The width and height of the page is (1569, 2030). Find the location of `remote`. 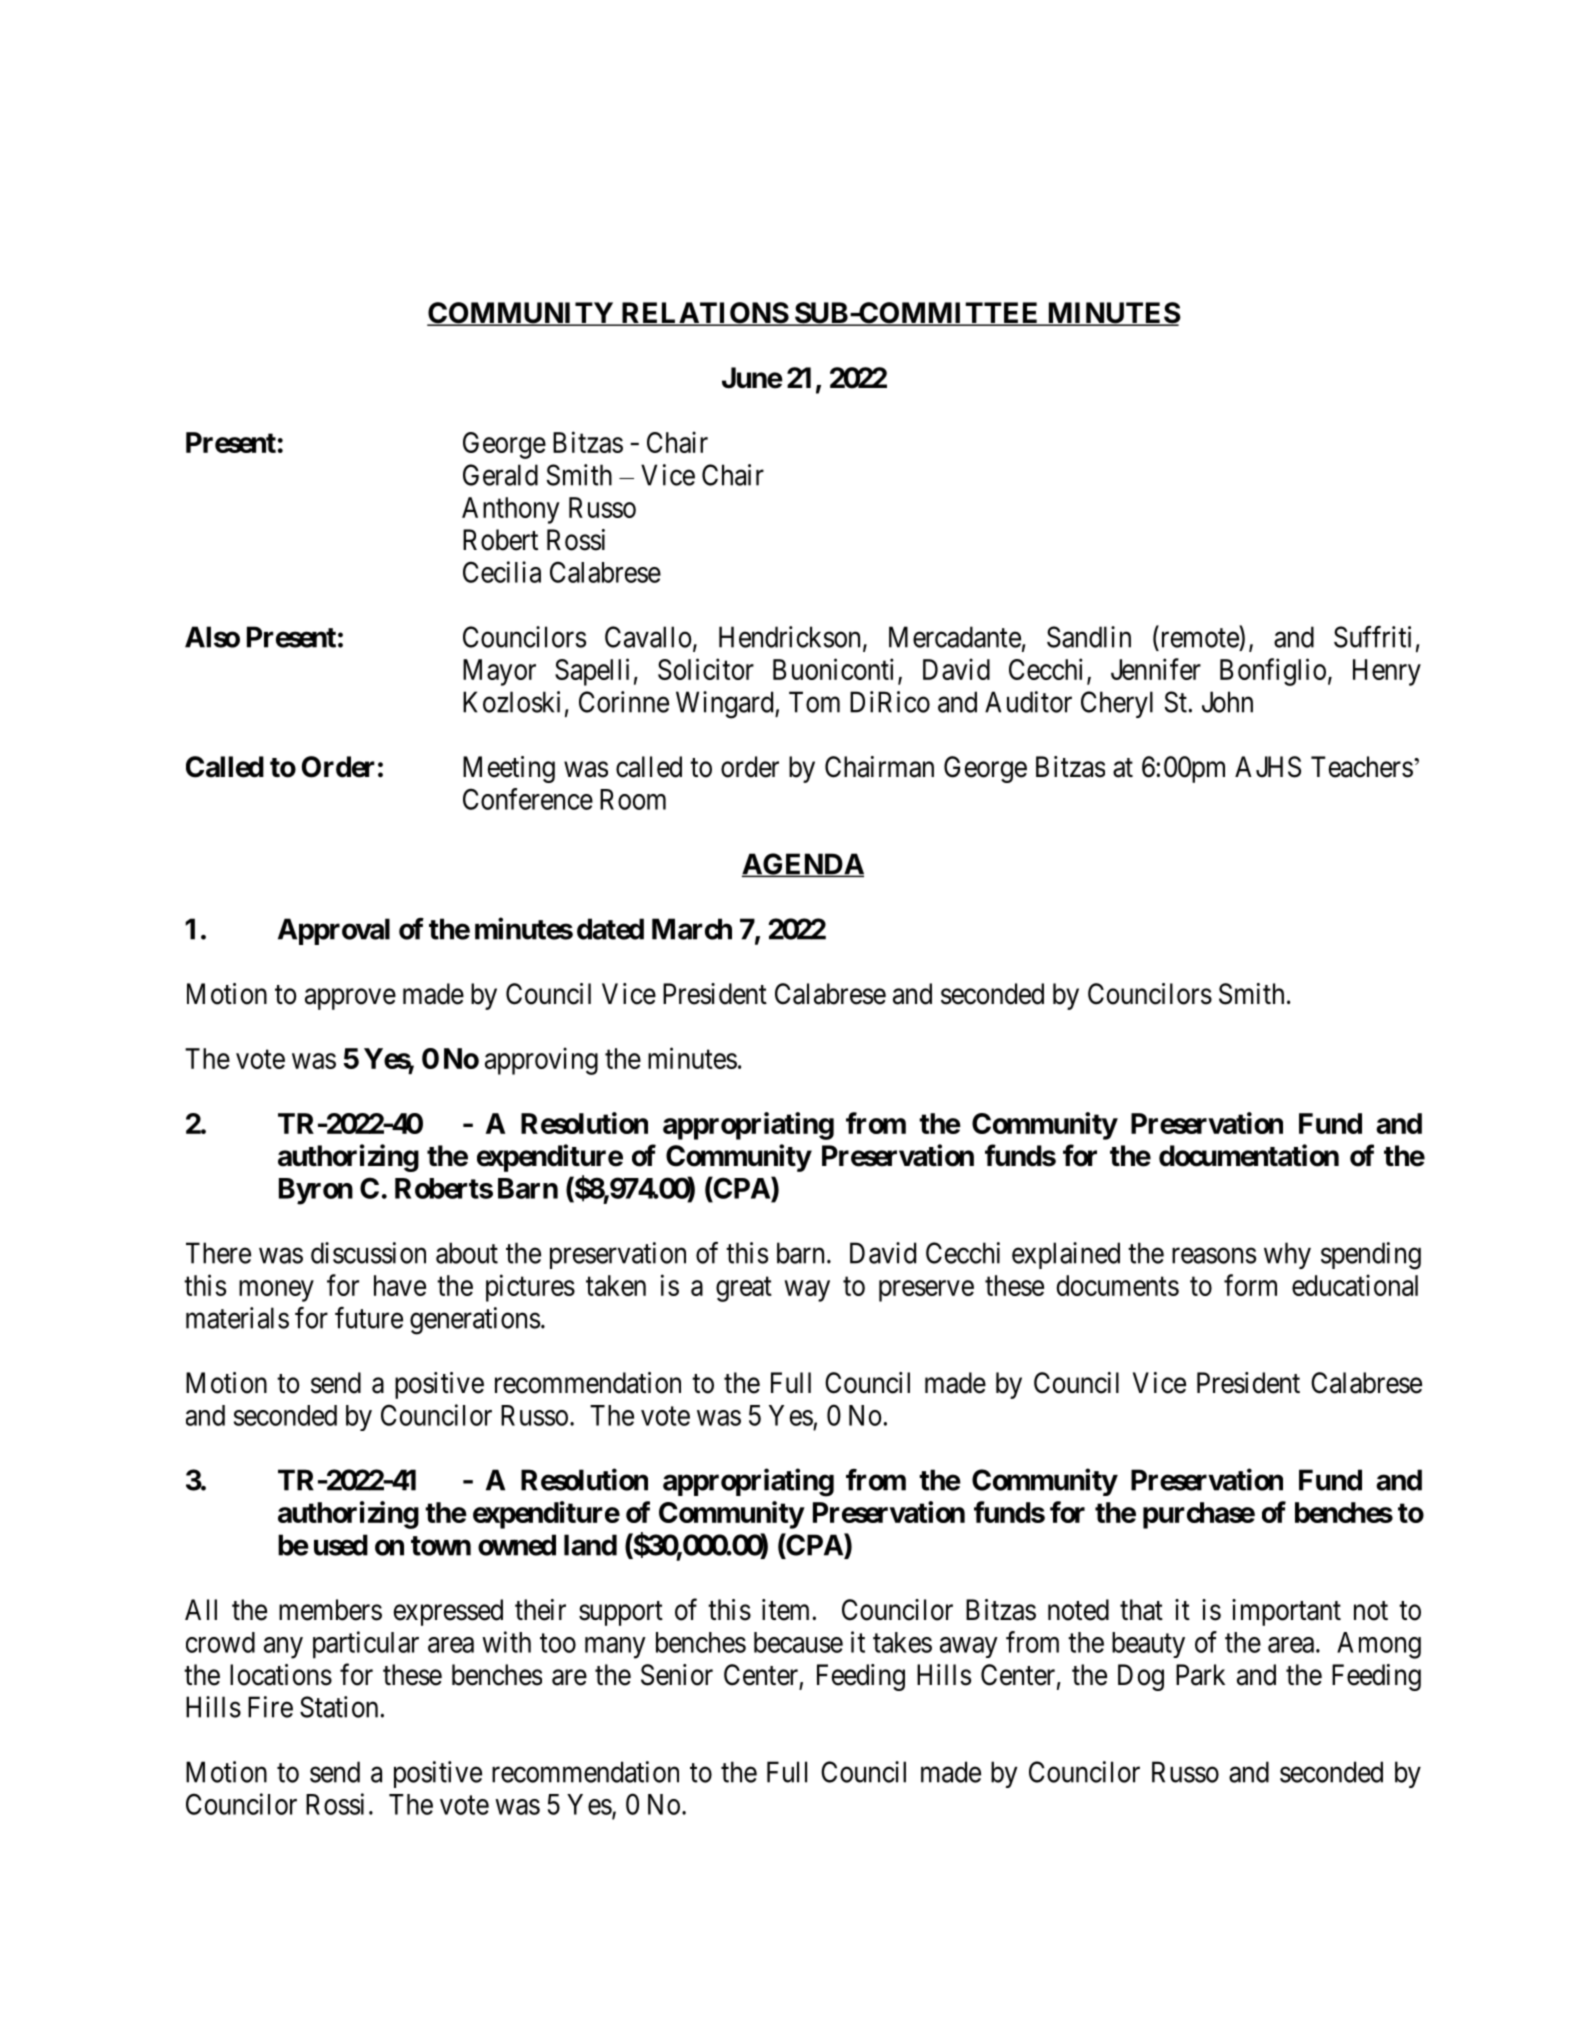

remote is located at coordinates (1200, 638).
